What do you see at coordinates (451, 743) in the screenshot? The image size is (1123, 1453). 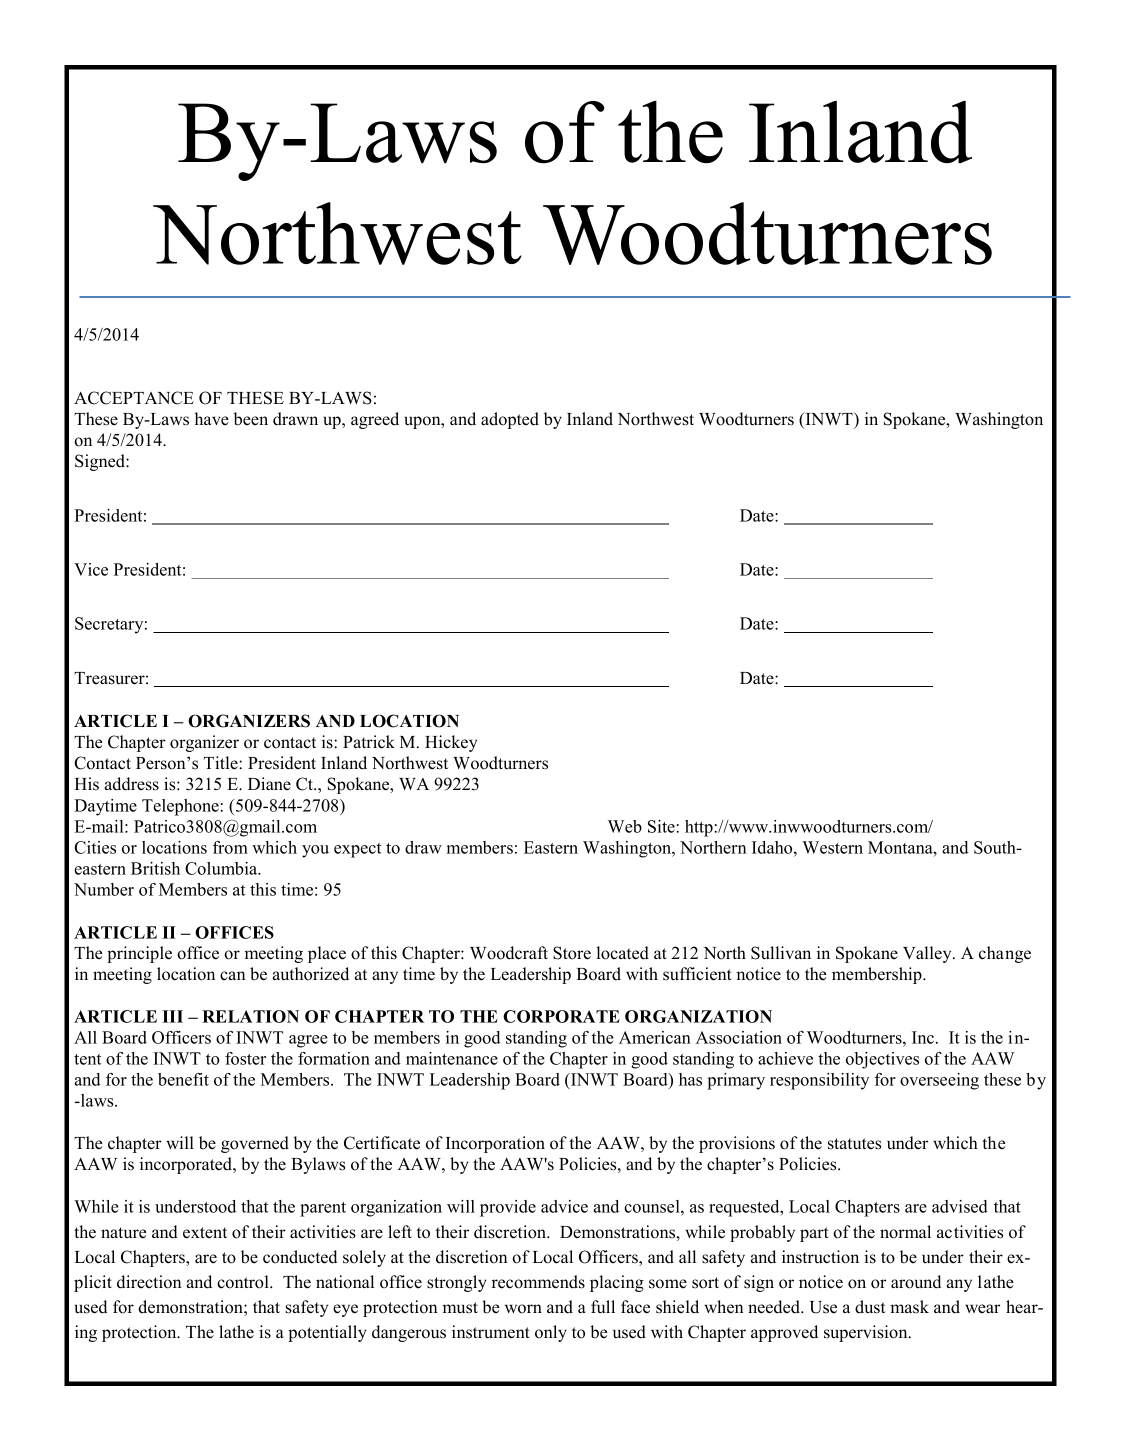 I see `Hickey` at bounding box center [451, 743].
